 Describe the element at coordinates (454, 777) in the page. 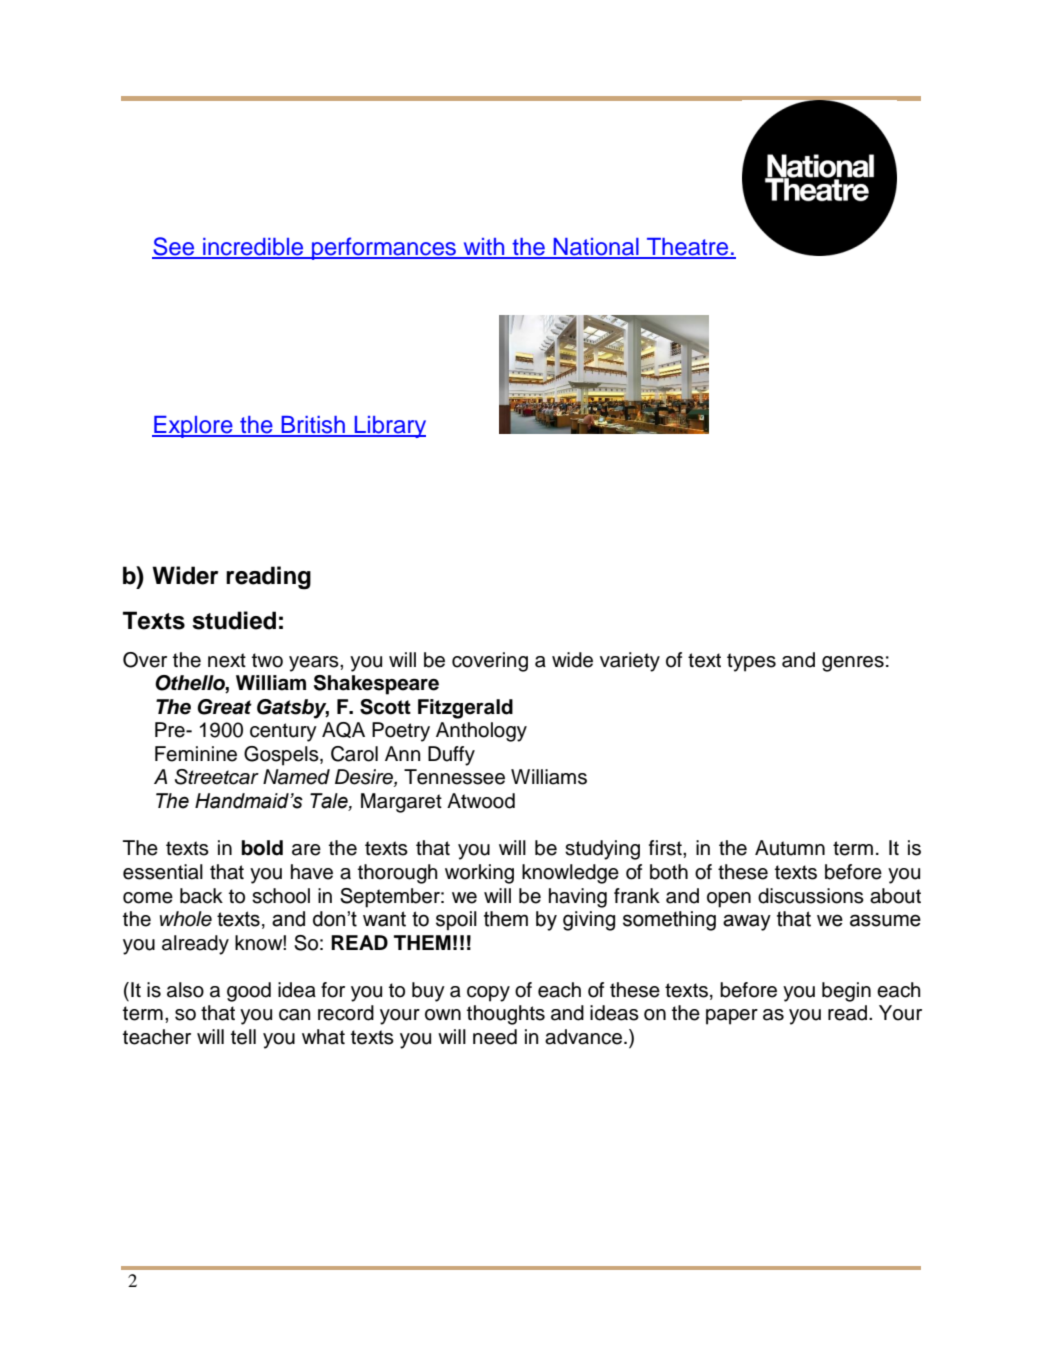

I see `Tennessee` at that location.
